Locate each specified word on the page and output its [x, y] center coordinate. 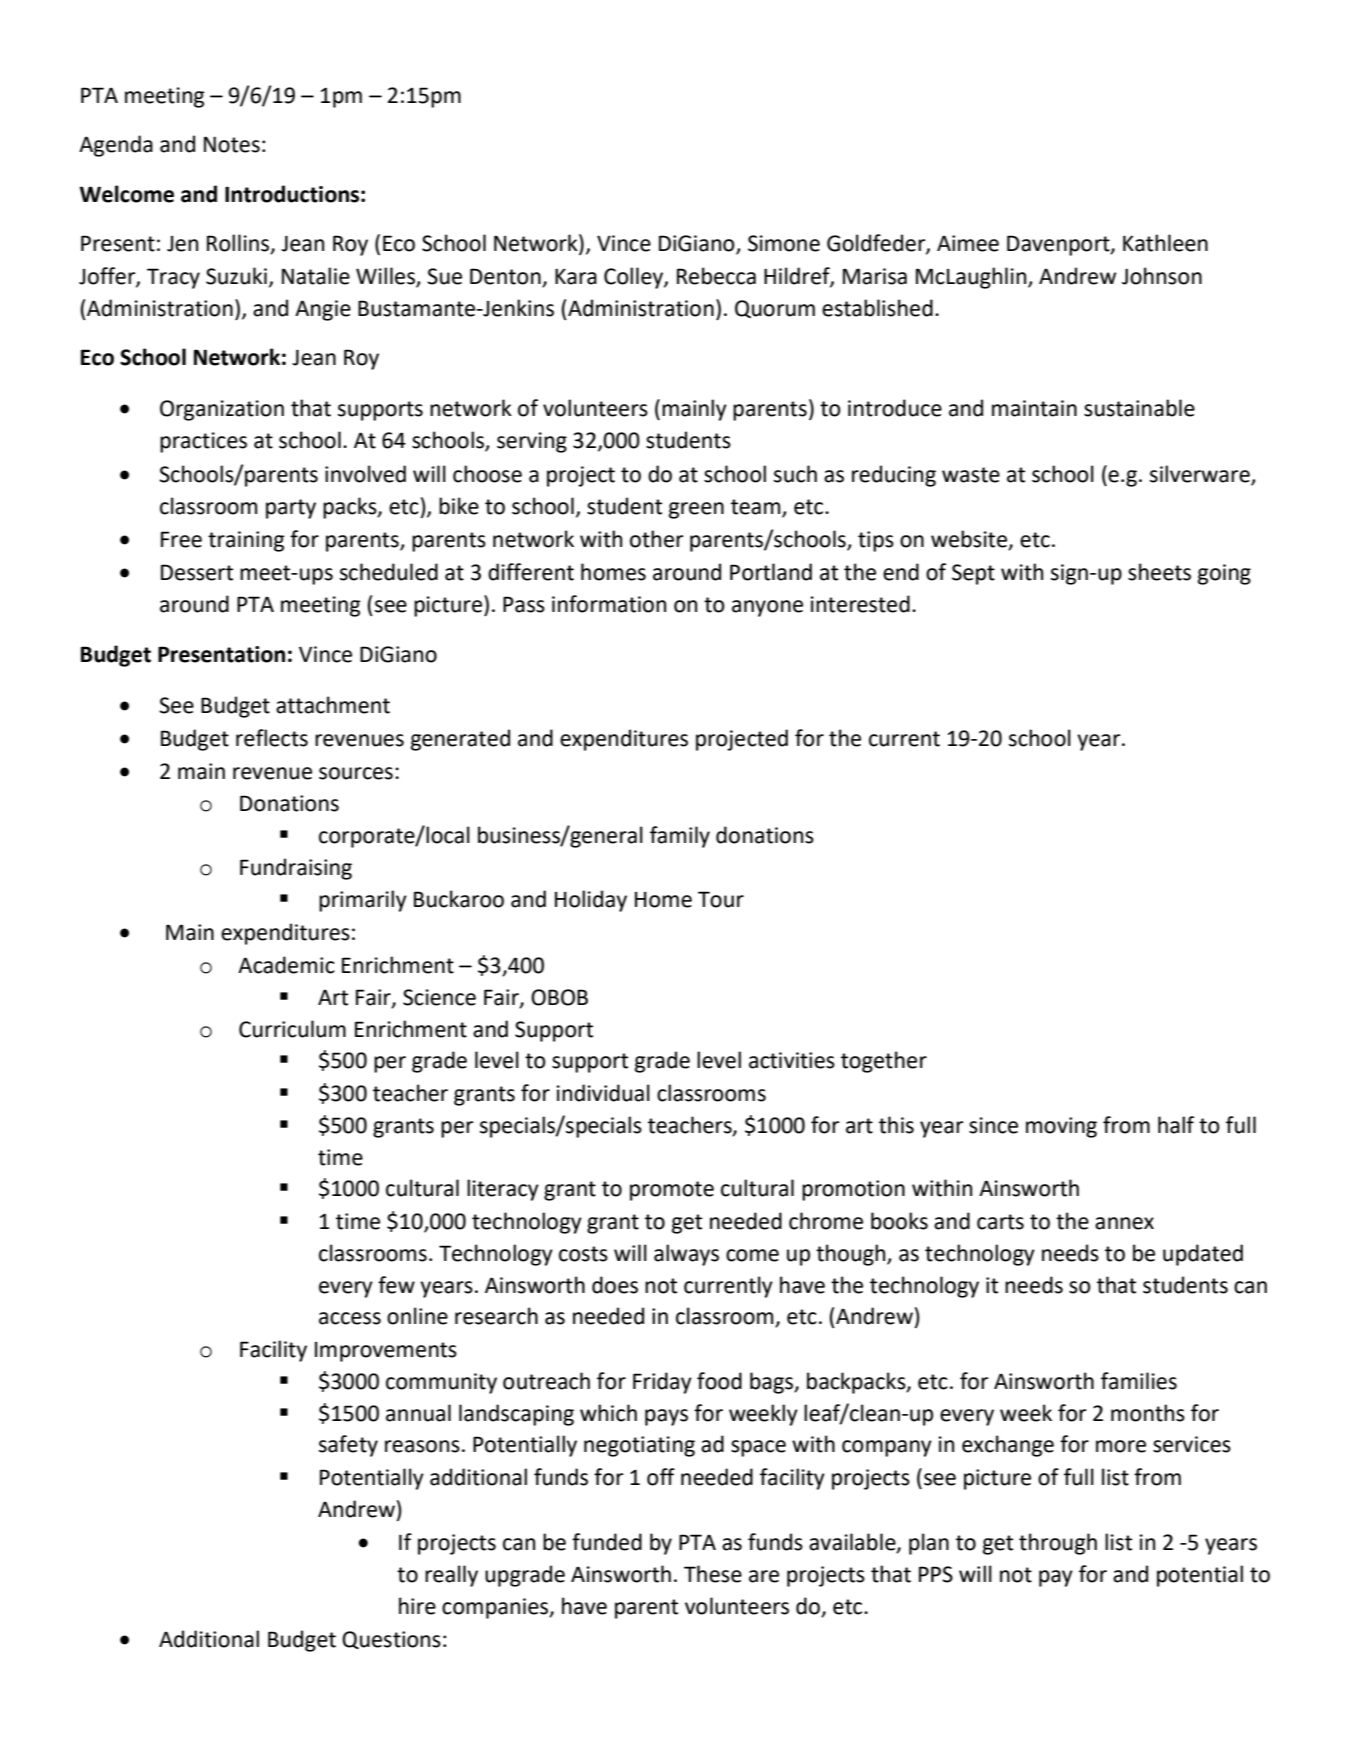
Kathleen [1165, 243]
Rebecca [716, 276]
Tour [721, 899]
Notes [232, 144]
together [884, 1062]
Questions [391, 1640]
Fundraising [296, 869]
